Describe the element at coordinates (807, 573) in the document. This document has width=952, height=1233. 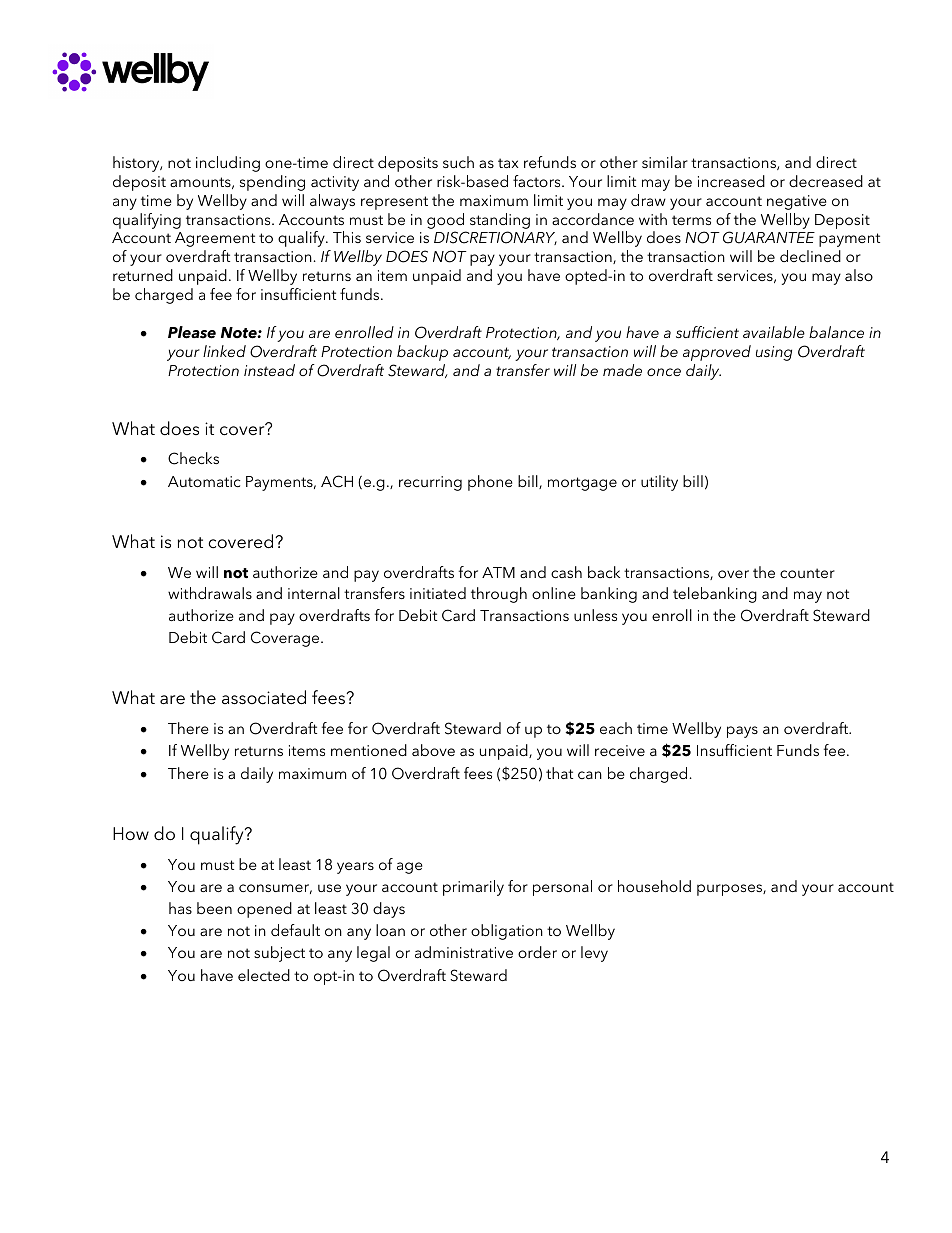
I see `counter` at that location.
